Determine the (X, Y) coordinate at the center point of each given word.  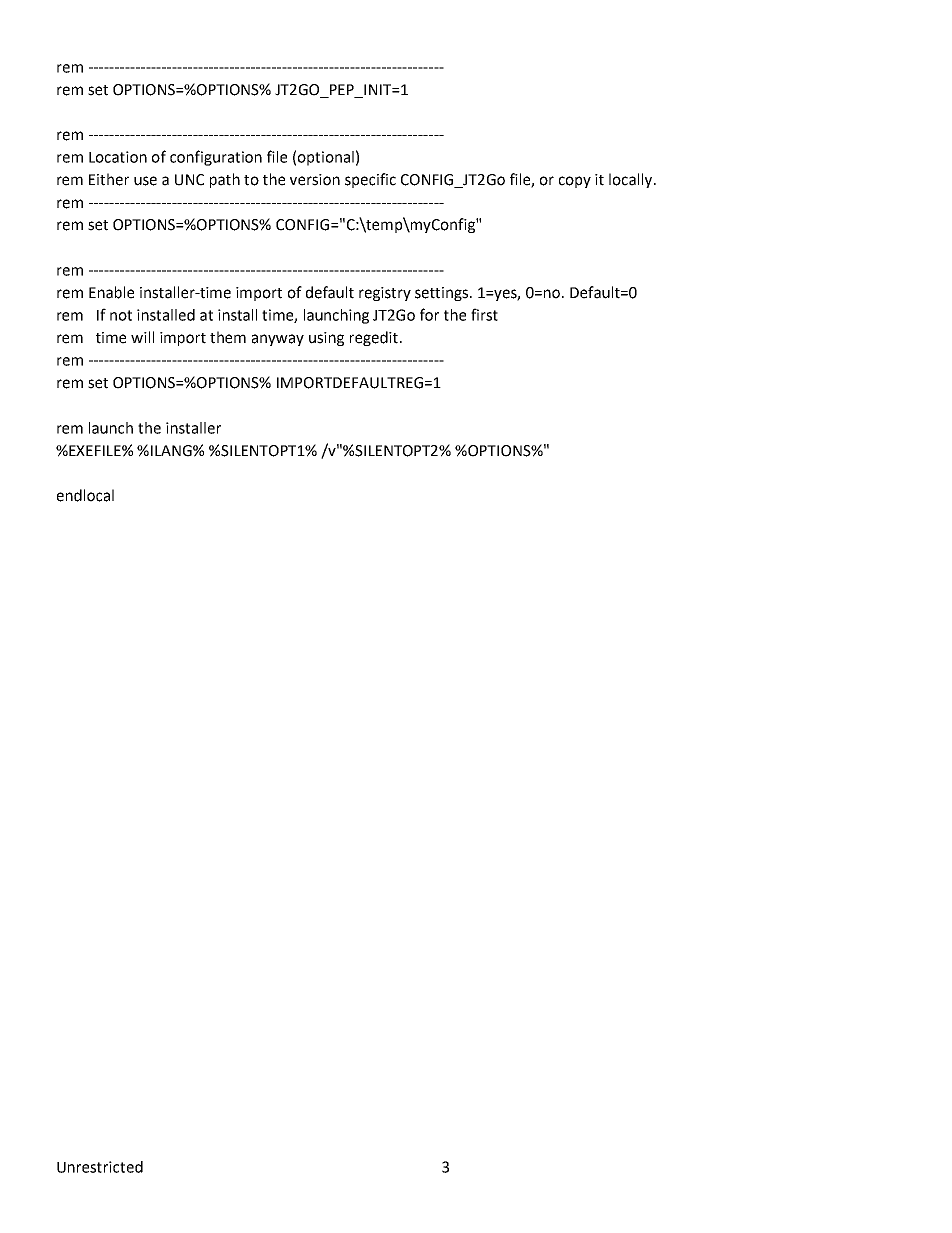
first (484, 314)
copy (575, 182)
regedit (374, 338)
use (145, 181)
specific (370, 180)
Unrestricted (100, 1167)
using (326, 339)
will (142, 337)
